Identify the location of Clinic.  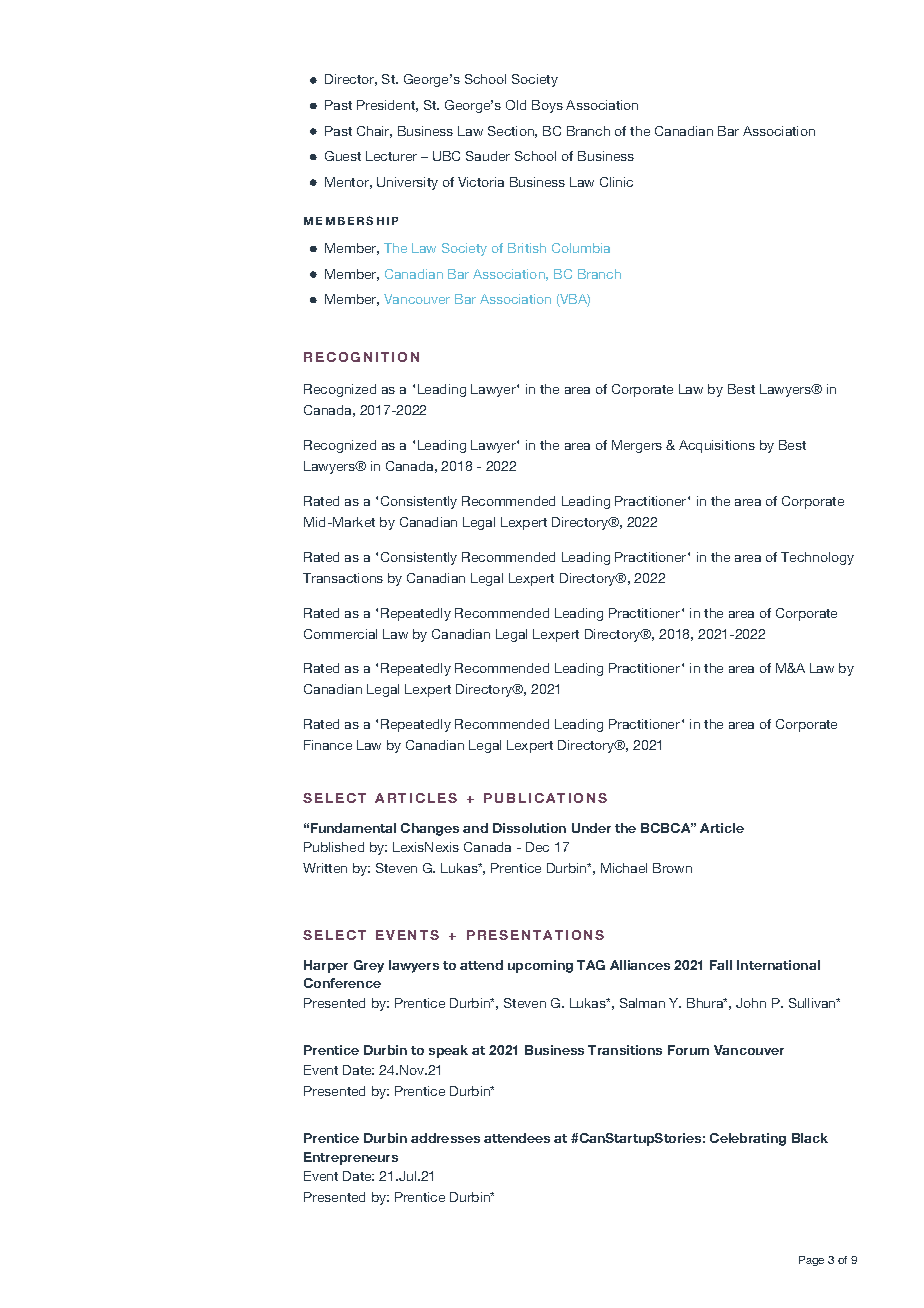
(616, 182).
